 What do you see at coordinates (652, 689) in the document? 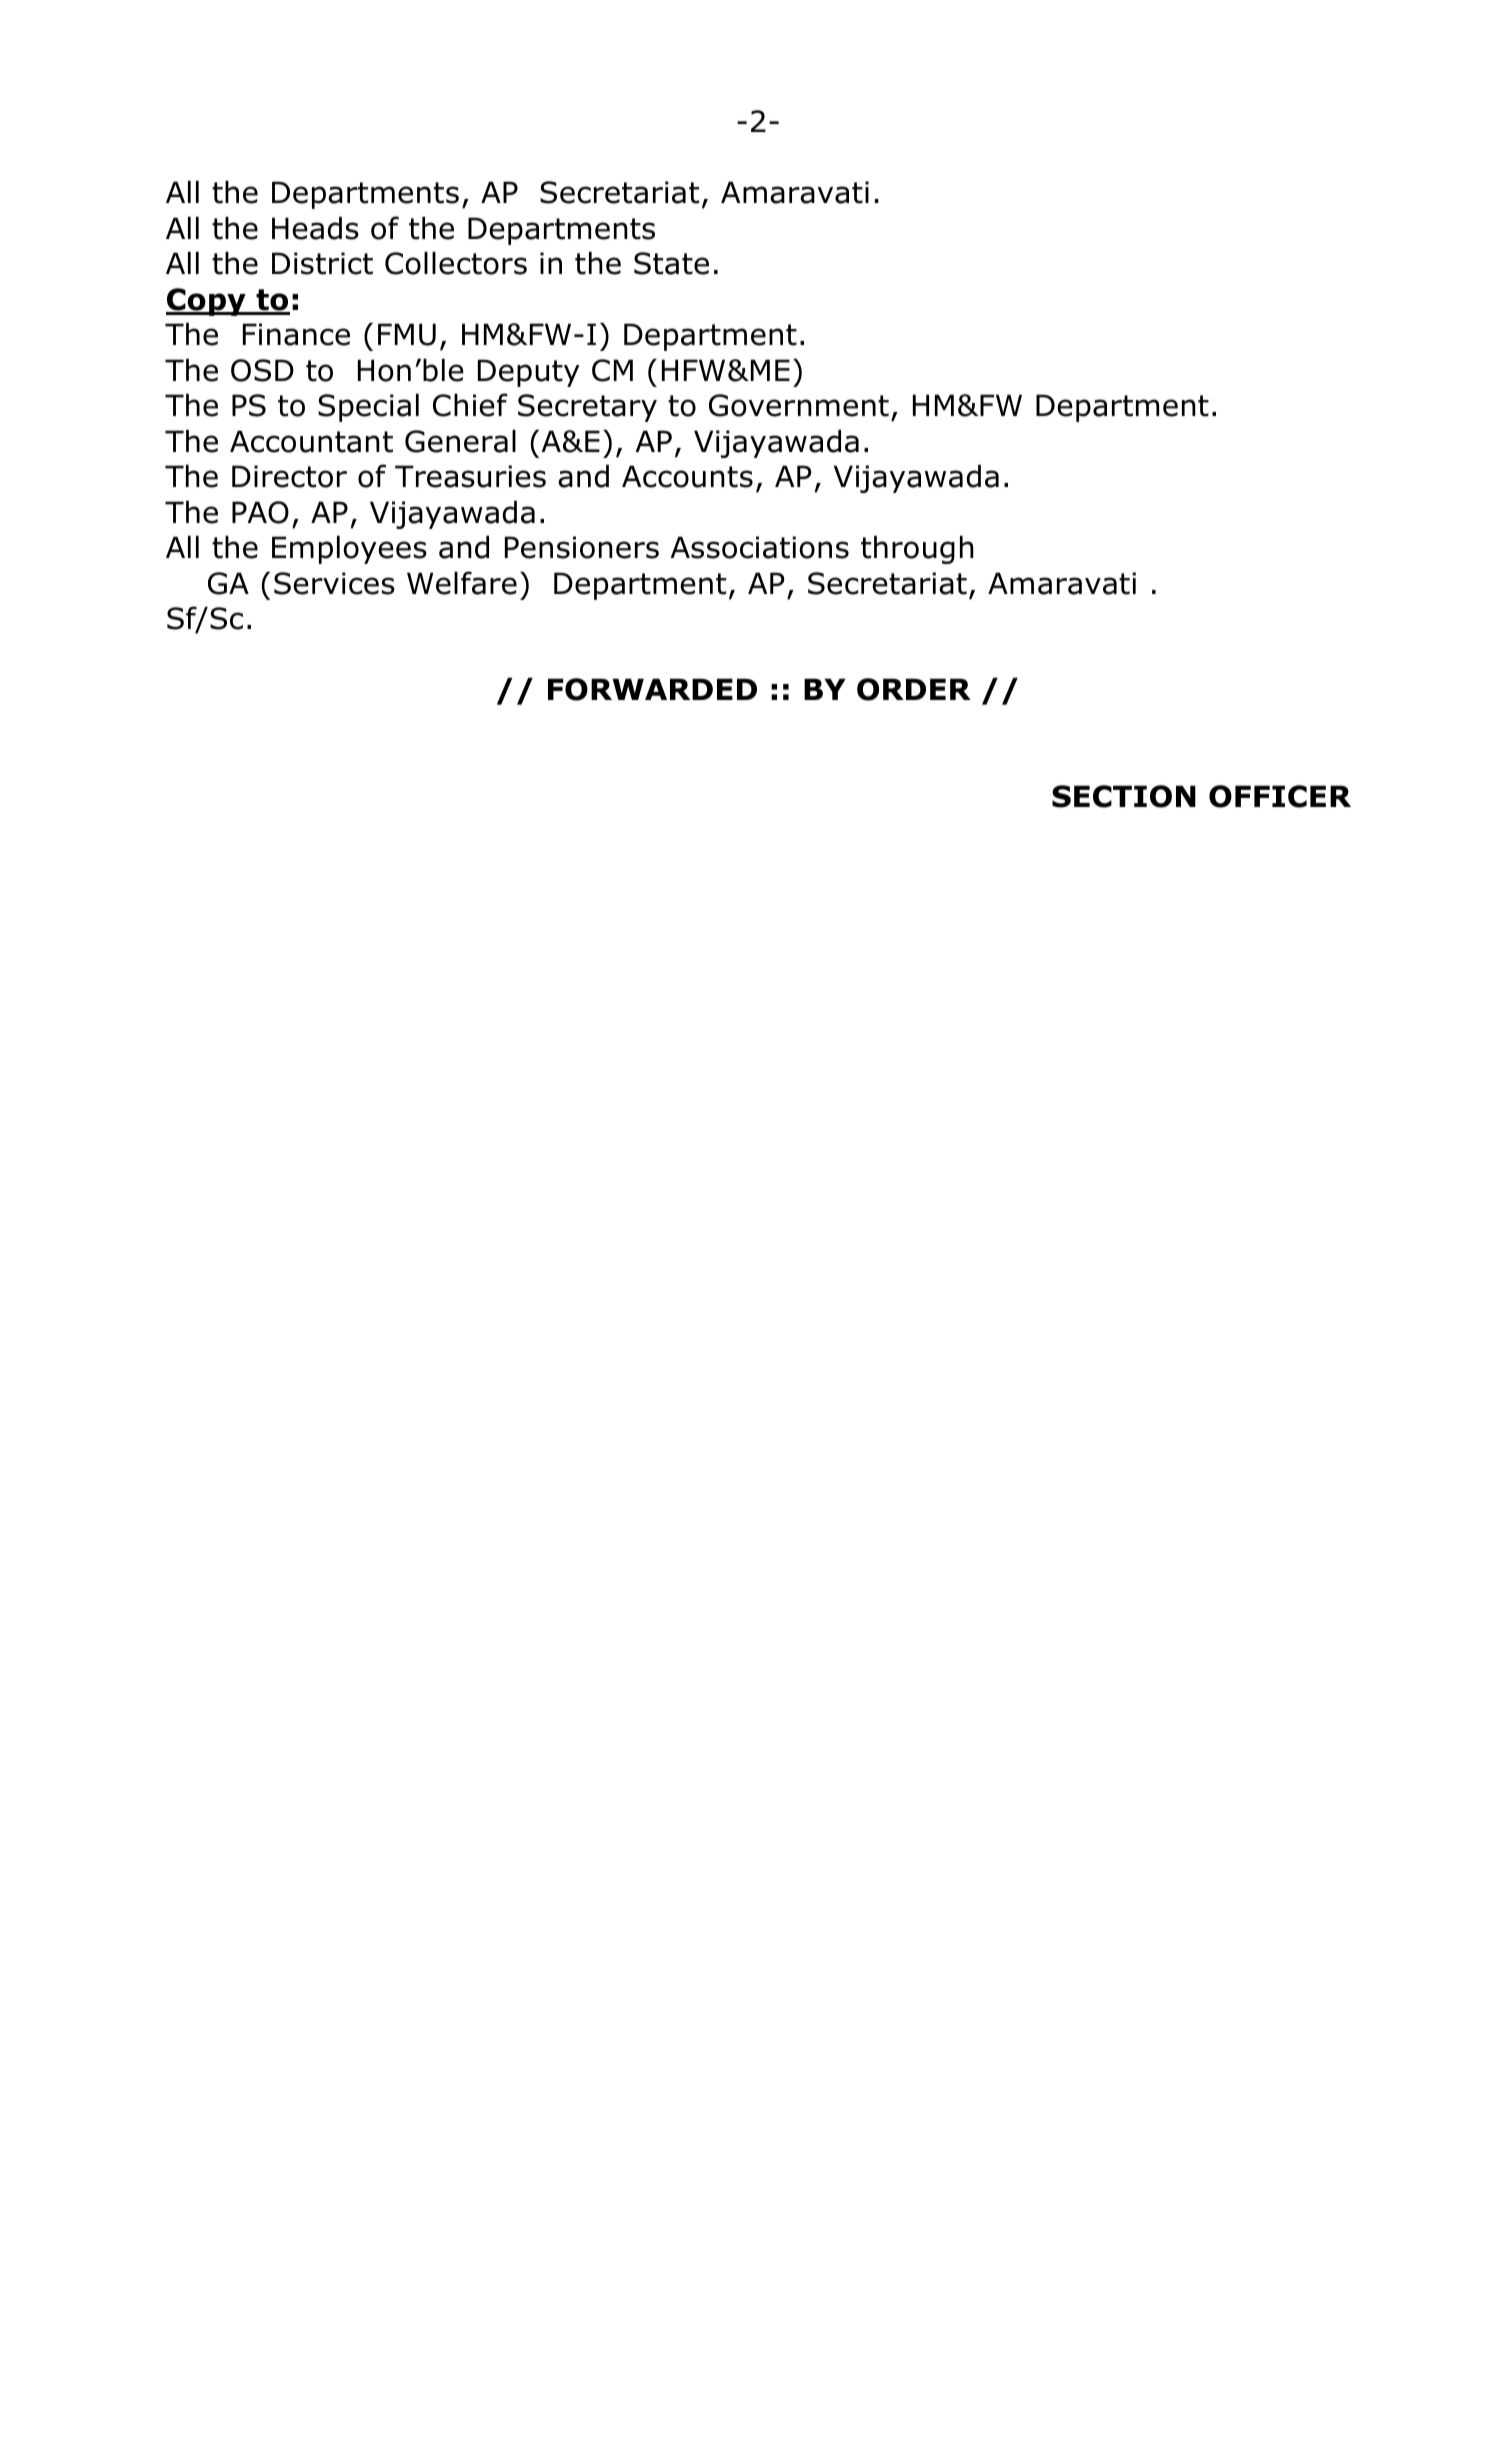
I see `FORWARDED` at bounding box center [652, 689].
